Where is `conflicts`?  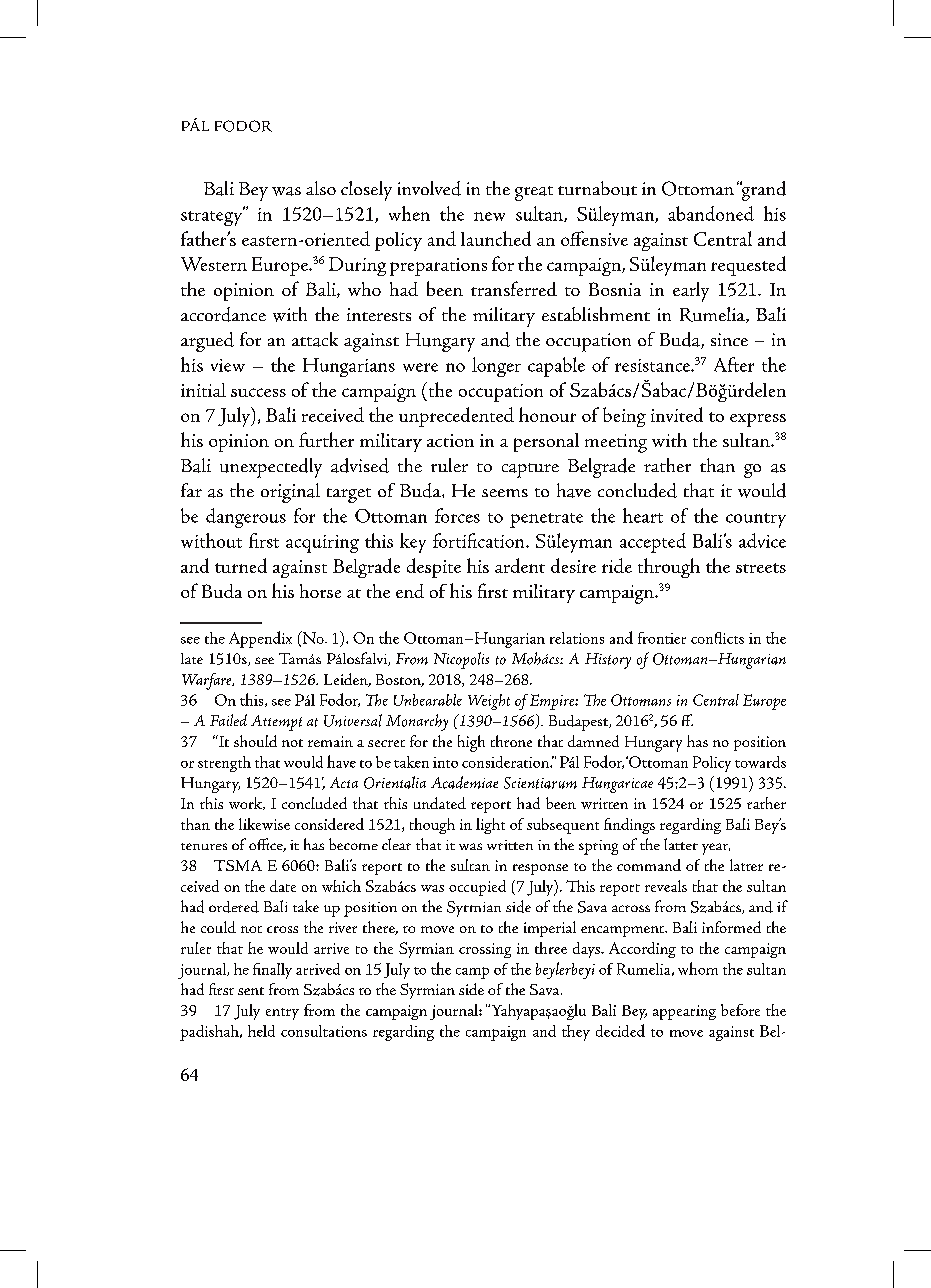
conflicts is located at coordinates (717, 638).
